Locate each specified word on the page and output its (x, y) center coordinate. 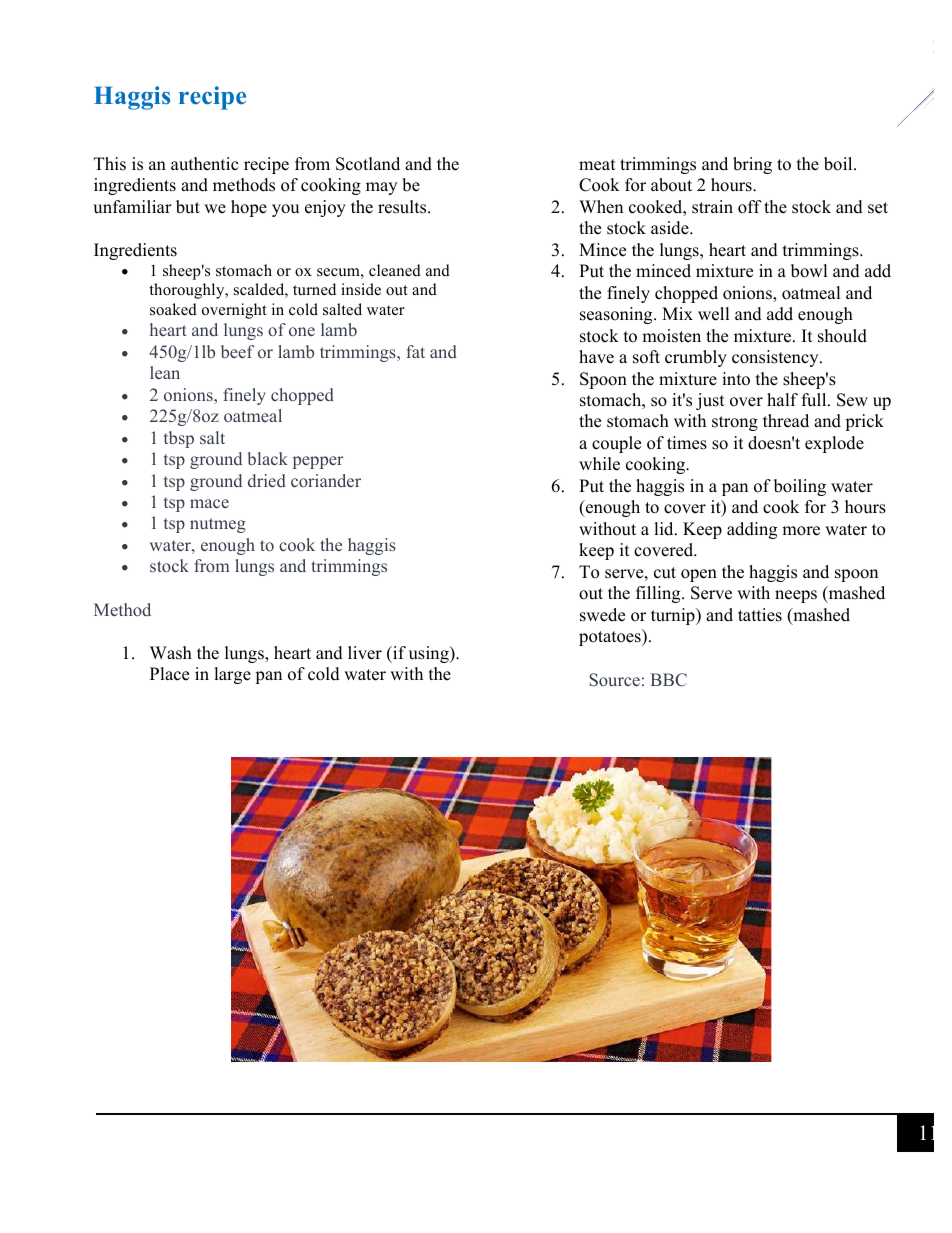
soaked (173, 309)
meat (597, 165)
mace (209, 503)
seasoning (617, 315)
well (714, 314)
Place (169, 674)
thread (786, 421)
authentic (204, 164)
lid (665, 529)
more (801, 531)
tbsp (179, 439)
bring (752, 165)
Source (614, 679)
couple (616, 444)
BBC (669, 680)
